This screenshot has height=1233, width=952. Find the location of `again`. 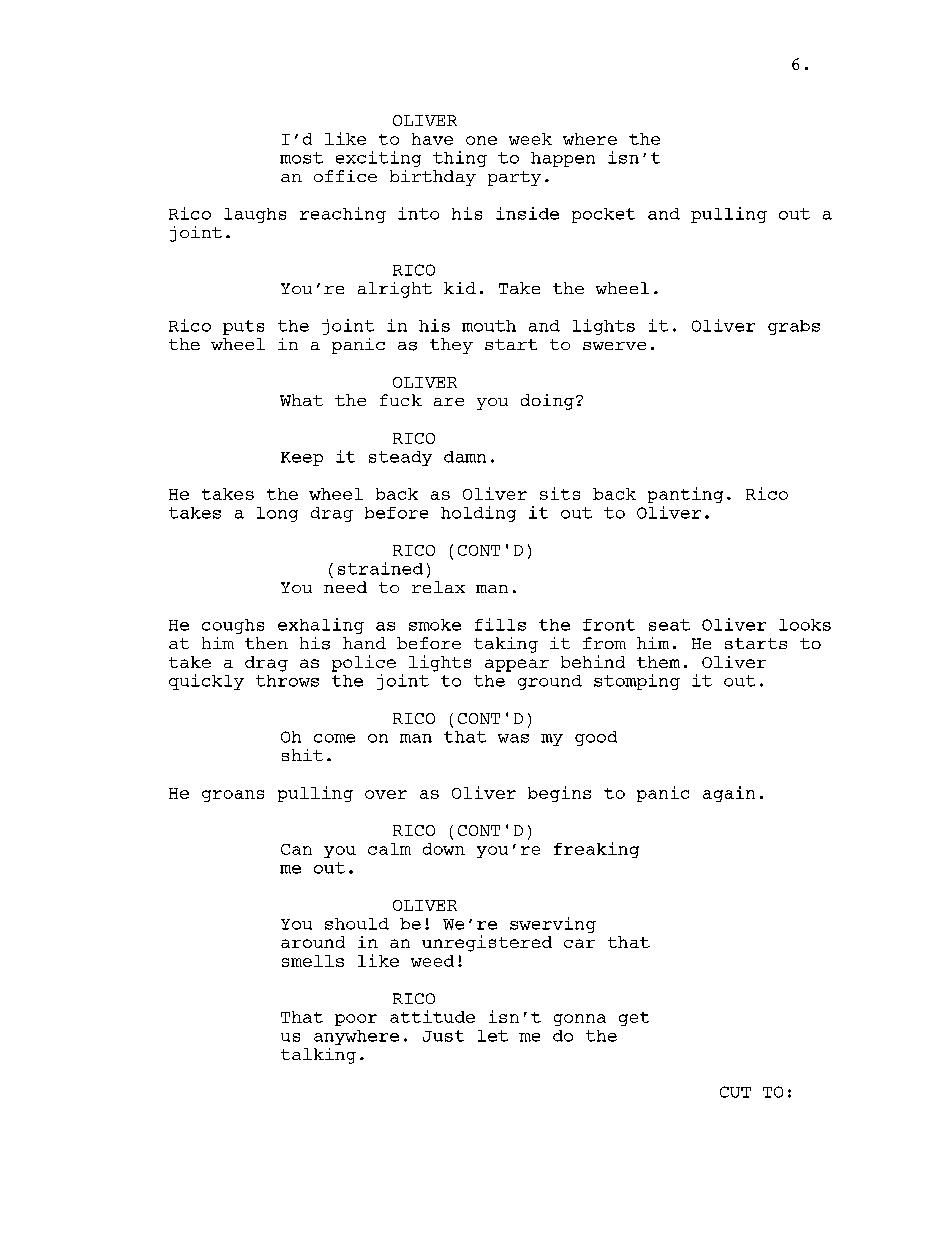

again is located at coordinates (729, 794).
